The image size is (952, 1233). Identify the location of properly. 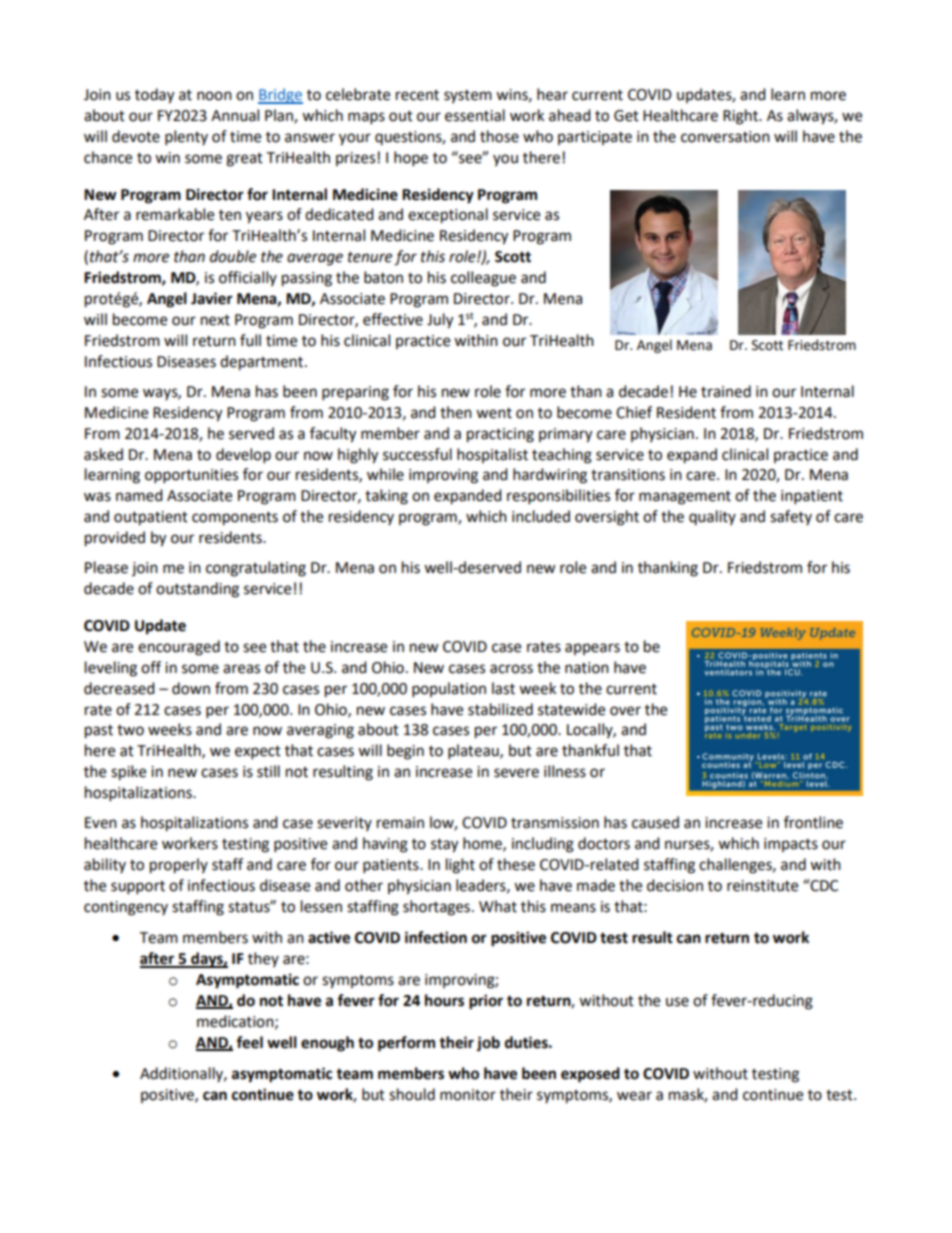
(179, 866).
